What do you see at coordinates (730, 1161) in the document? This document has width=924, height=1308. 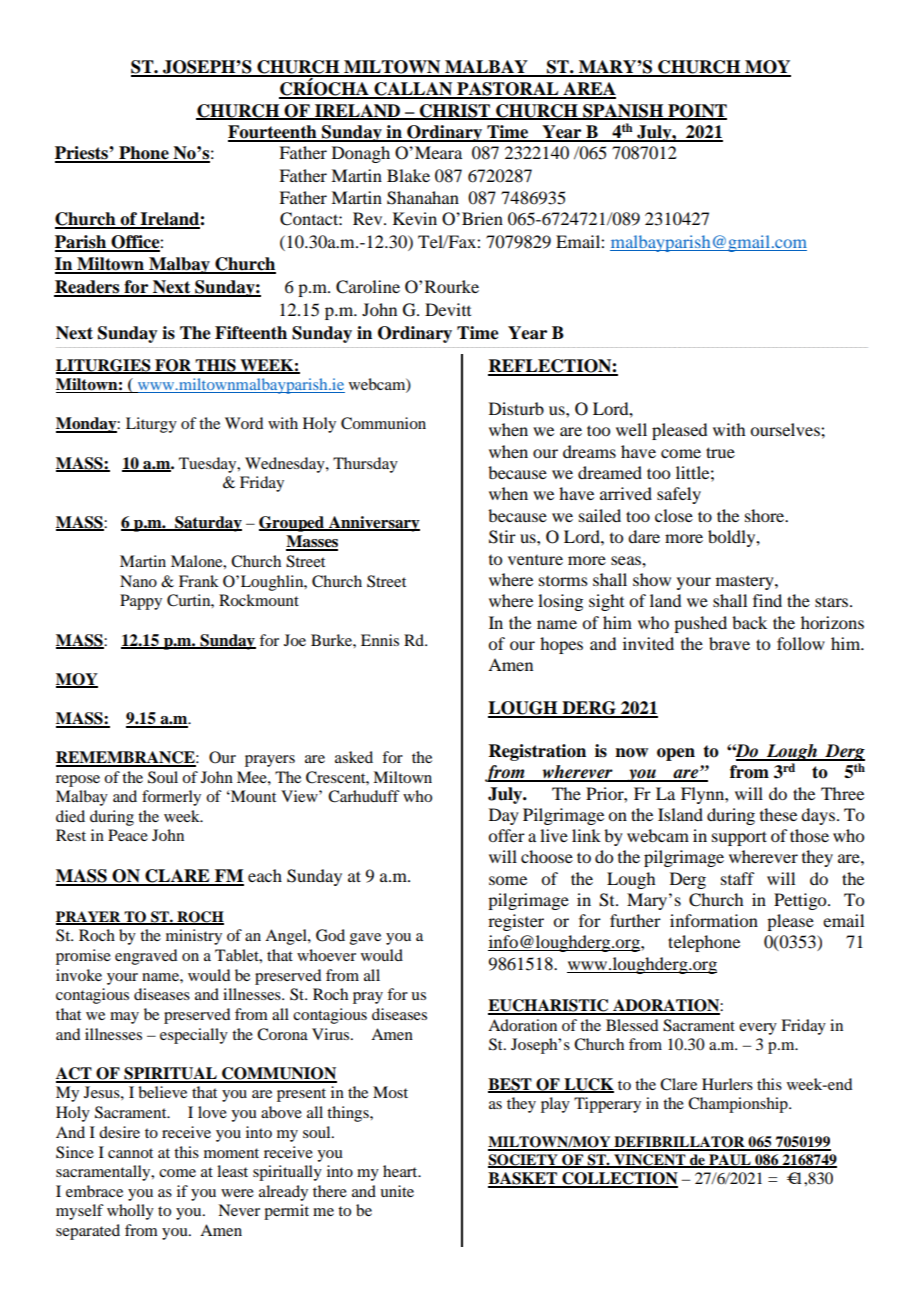 I see `PAUL` at bounding box center [730, 1161].
